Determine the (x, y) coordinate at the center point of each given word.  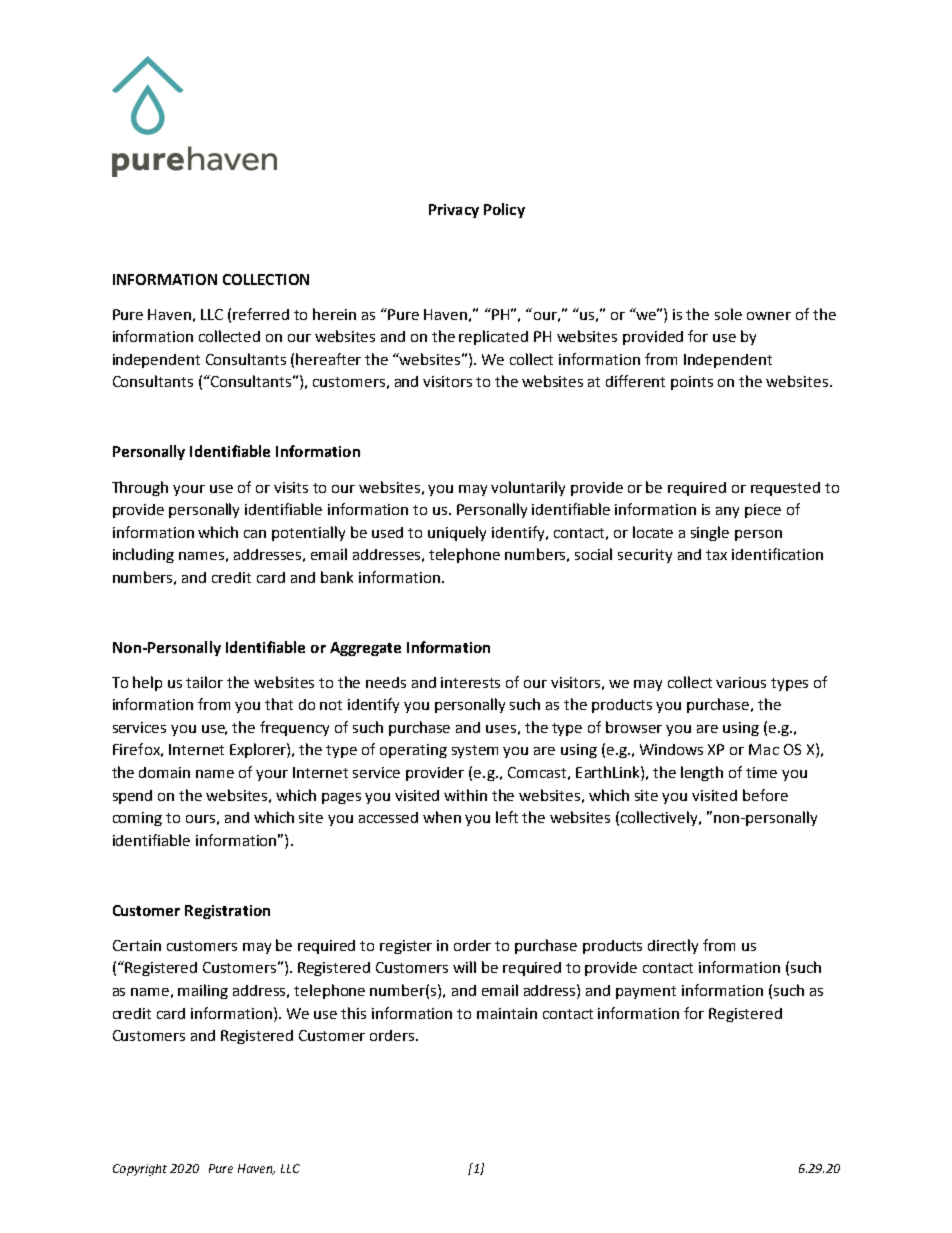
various (741, 682)
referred (261, 314)
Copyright (140, 1170)
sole (728, 314)
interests (470, 682)
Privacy (454, 211)
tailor (204, 682)
